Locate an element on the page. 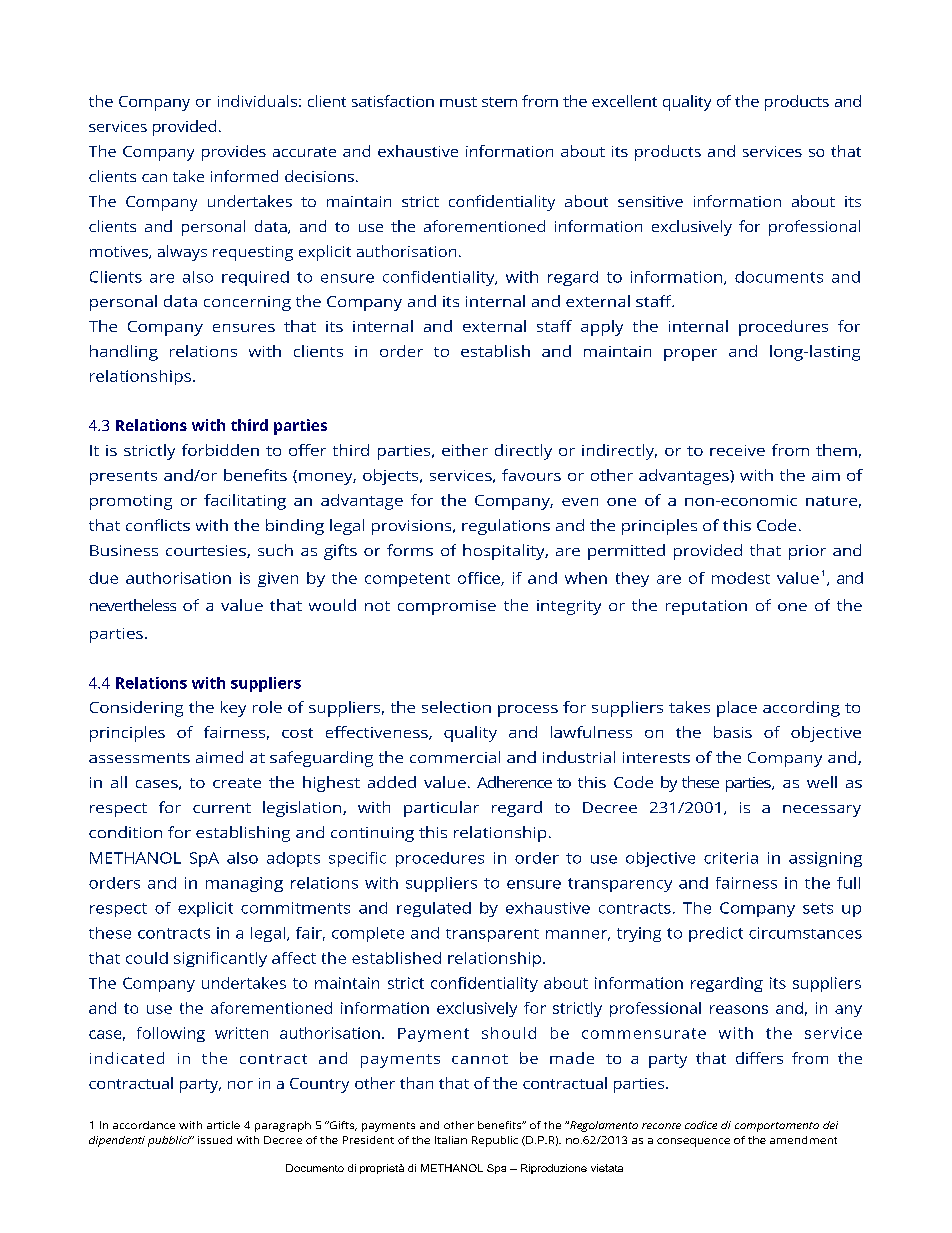 This image has height=1233, width=952. regulations is located at coordinates (506, 527).
